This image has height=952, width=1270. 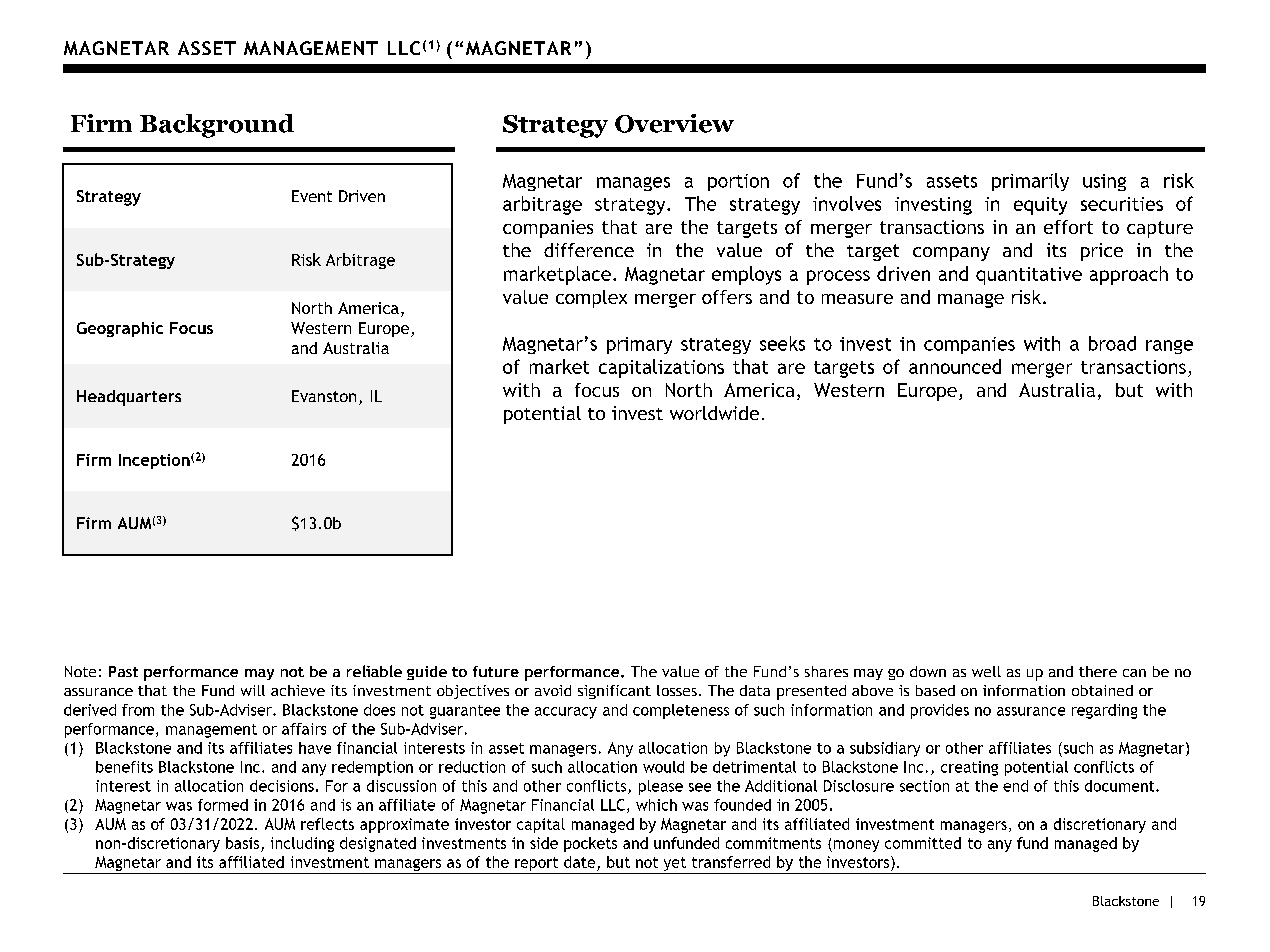 I want to click on date, so click(x=579, y=862).
